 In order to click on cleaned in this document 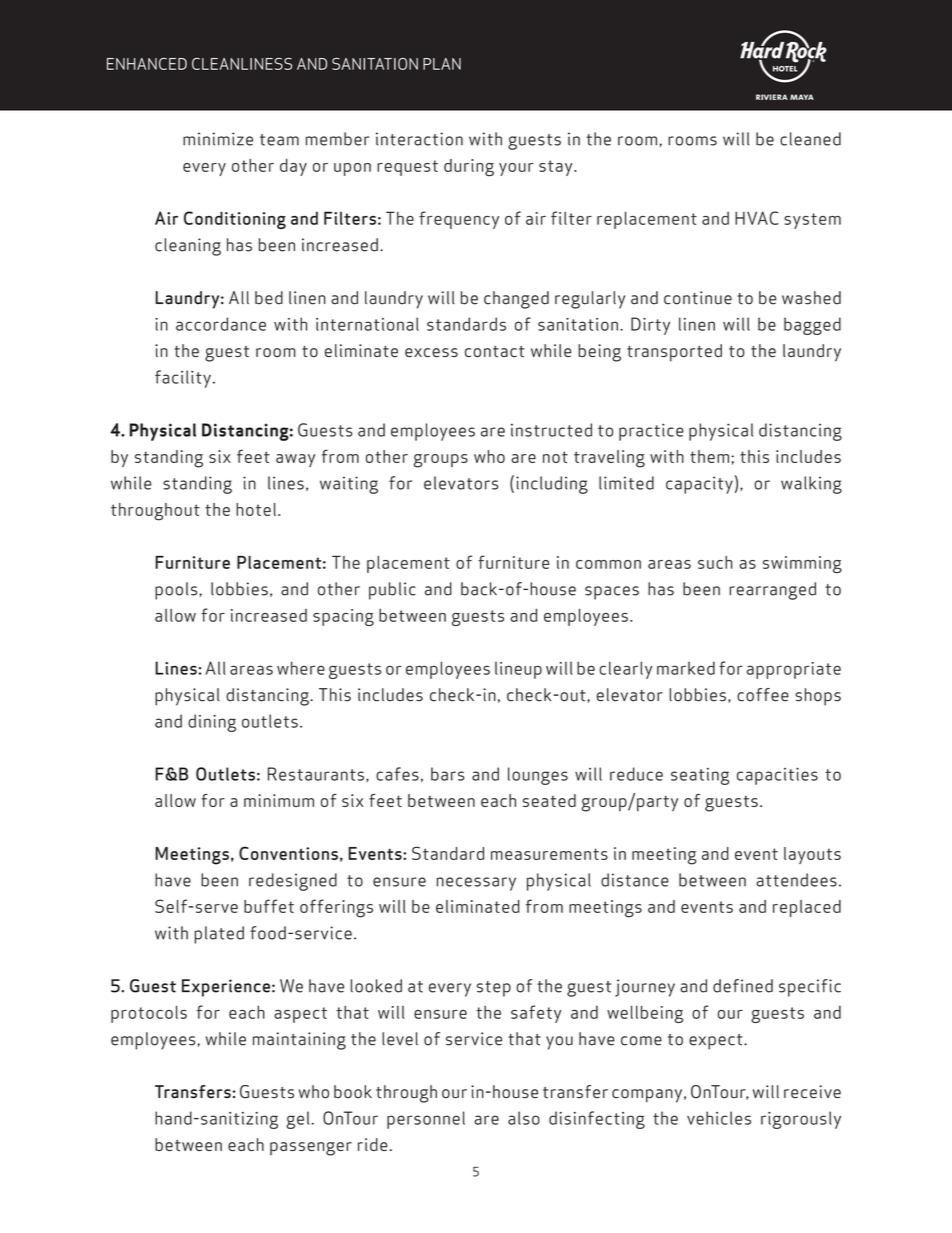, I will do `click(810, 139)`.
